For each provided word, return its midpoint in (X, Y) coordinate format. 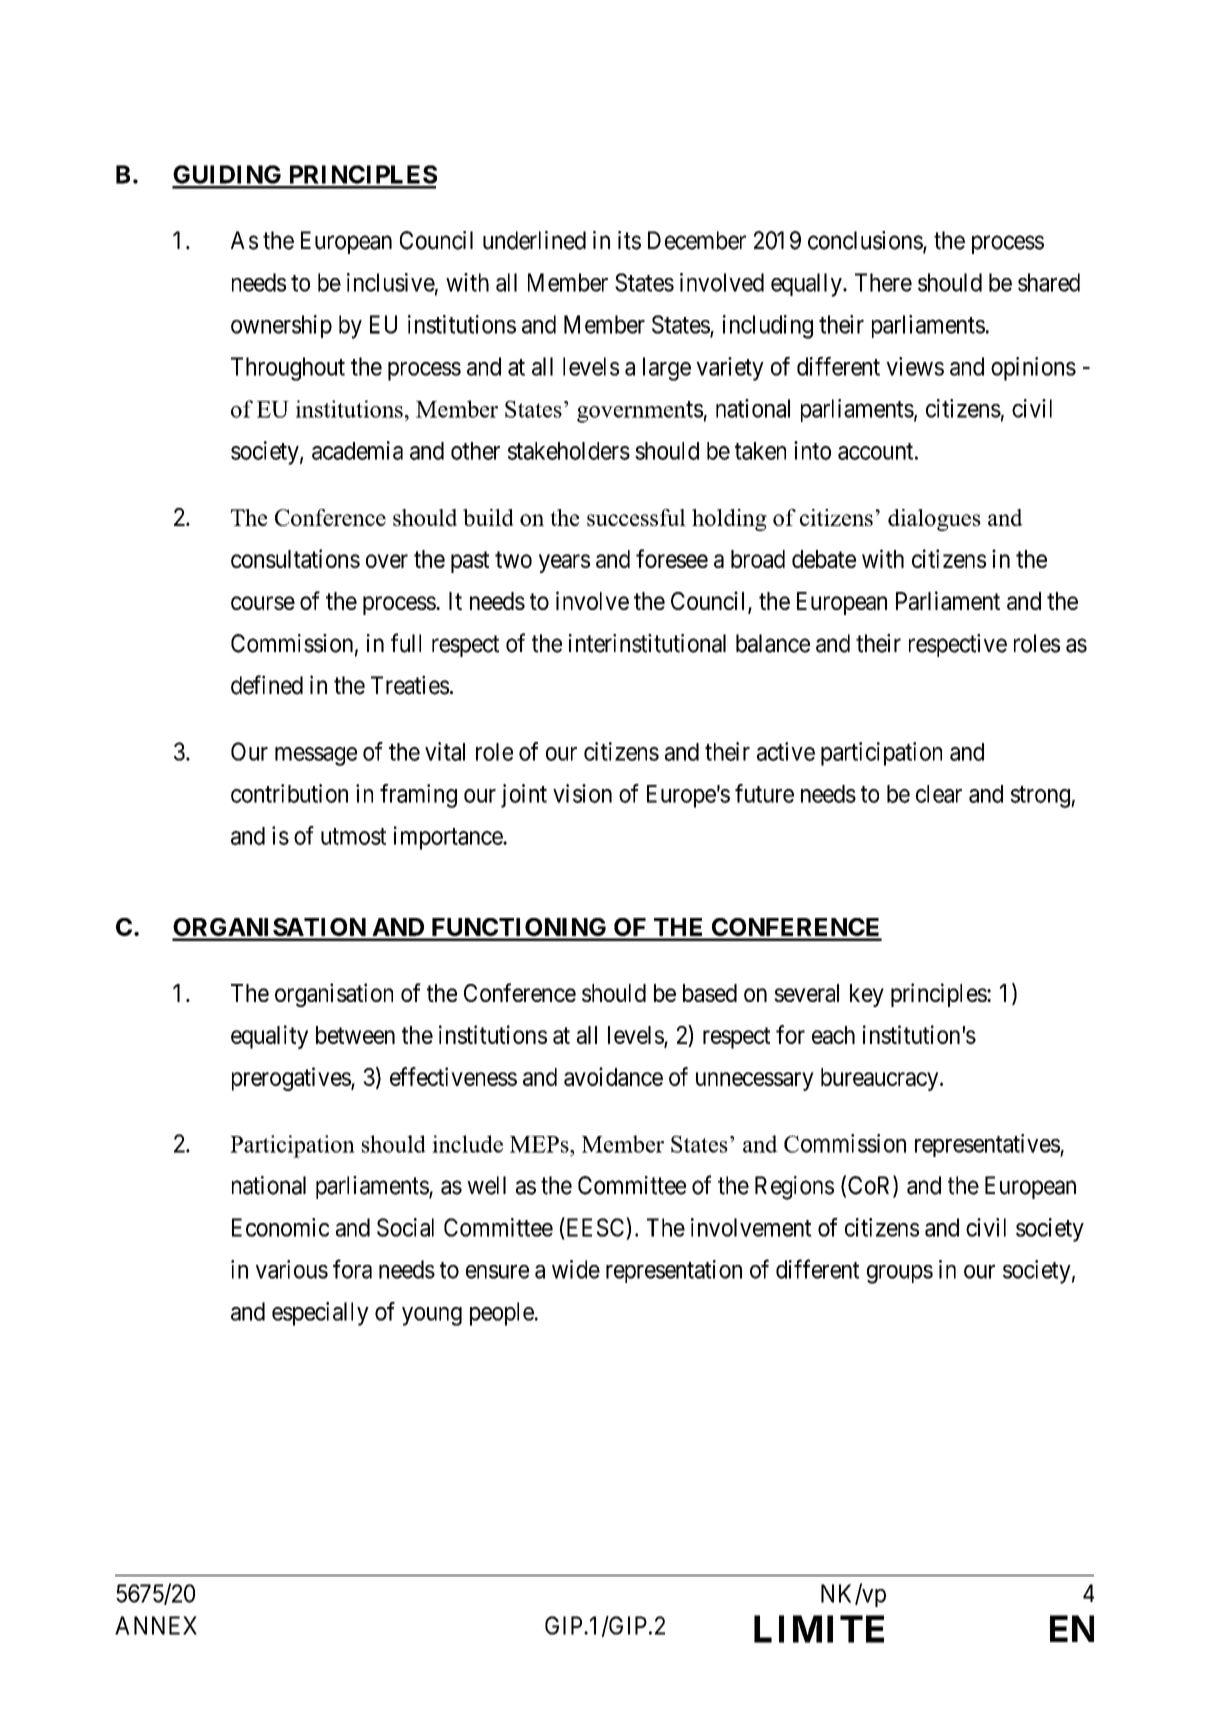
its (629, 240)
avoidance (613, 1076)
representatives (988, 1145)
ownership (281, 326)
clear (939, 794)
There (883, 282)
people (502, 1314)
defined (267, 685)
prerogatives (292, 1079)
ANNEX (156, 1625)
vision (582, 793)
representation (674, 1271)
